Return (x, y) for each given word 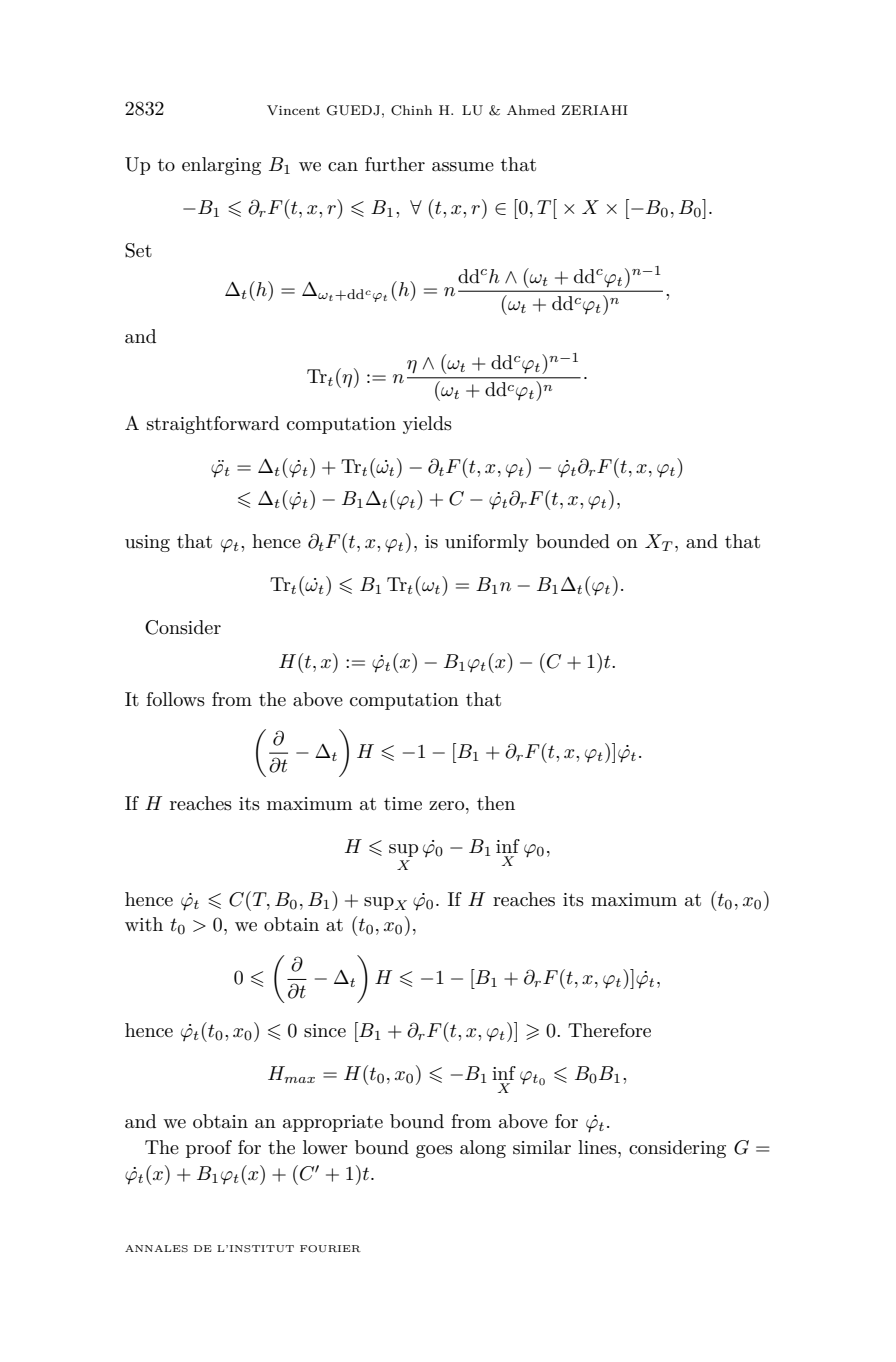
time (403, 803)
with (144, 924)
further (395, 164)
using (147, 543)
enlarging (221, 166)
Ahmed (531, 110)
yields (427, 425)
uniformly (487, 543)
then (496, 803)
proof (209, 1149)
